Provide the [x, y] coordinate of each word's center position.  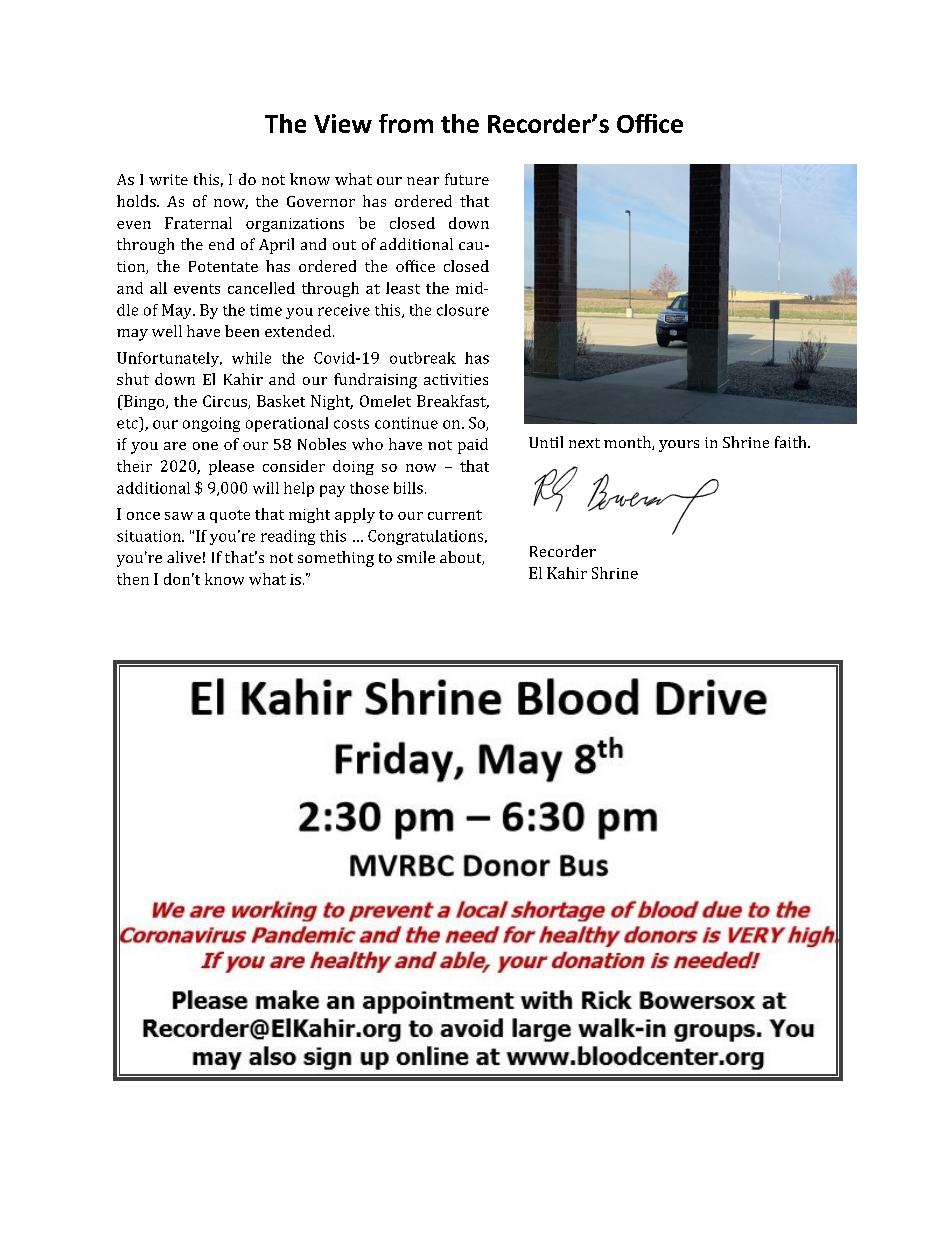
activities [456, 379]
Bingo [144, 402]
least [403, 288]
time [266, 310]
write [168, 179]
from [406, 123]
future [467, 179]
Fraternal [198, 223]
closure [463, 310]
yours [679, 446]
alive [184, 557]
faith [792, 442]
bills [408, 488]
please [231, 467]
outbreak [423, 358]
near [423, 181]
